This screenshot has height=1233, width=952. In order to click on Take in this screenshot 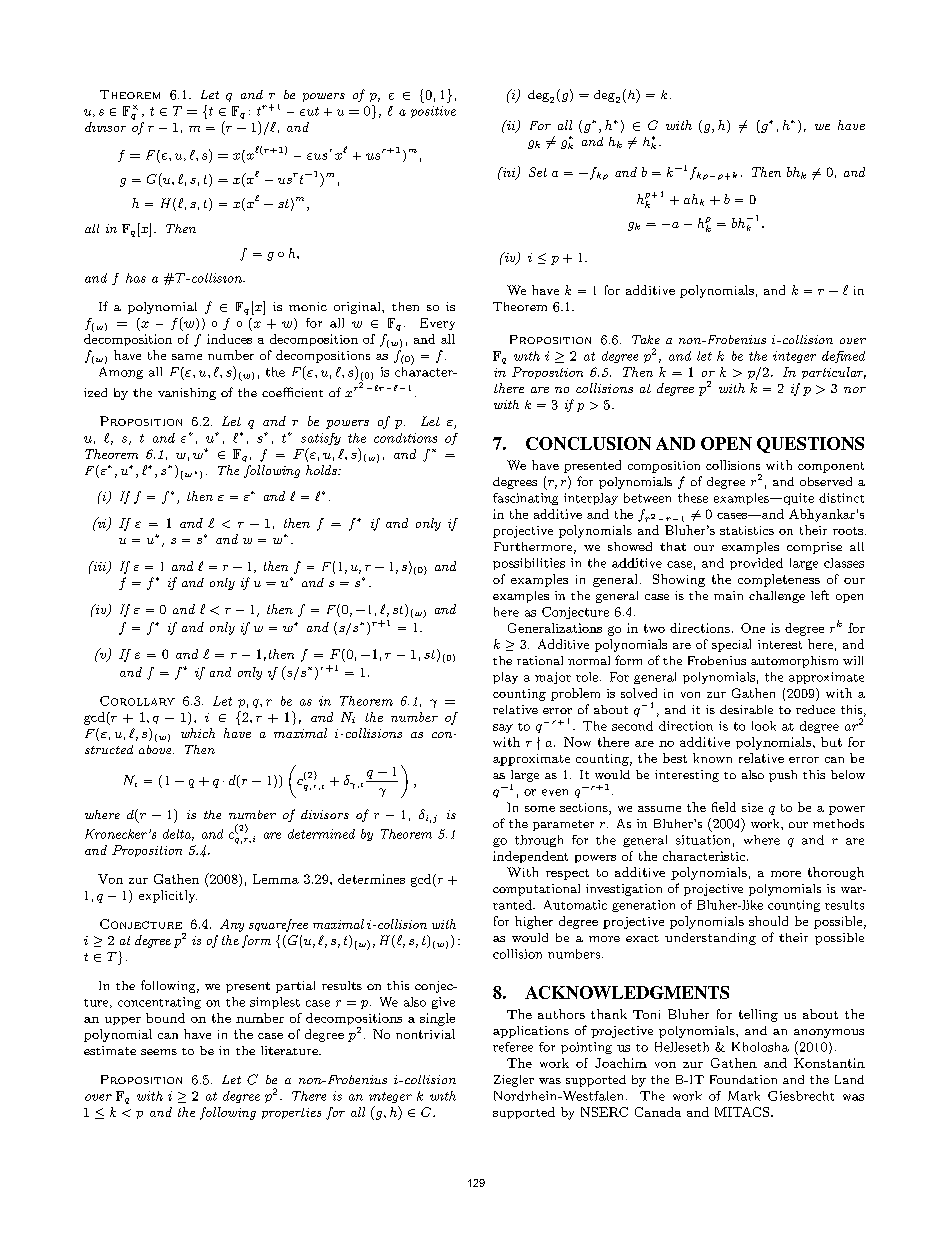, I will do `click(646, 339)`.
